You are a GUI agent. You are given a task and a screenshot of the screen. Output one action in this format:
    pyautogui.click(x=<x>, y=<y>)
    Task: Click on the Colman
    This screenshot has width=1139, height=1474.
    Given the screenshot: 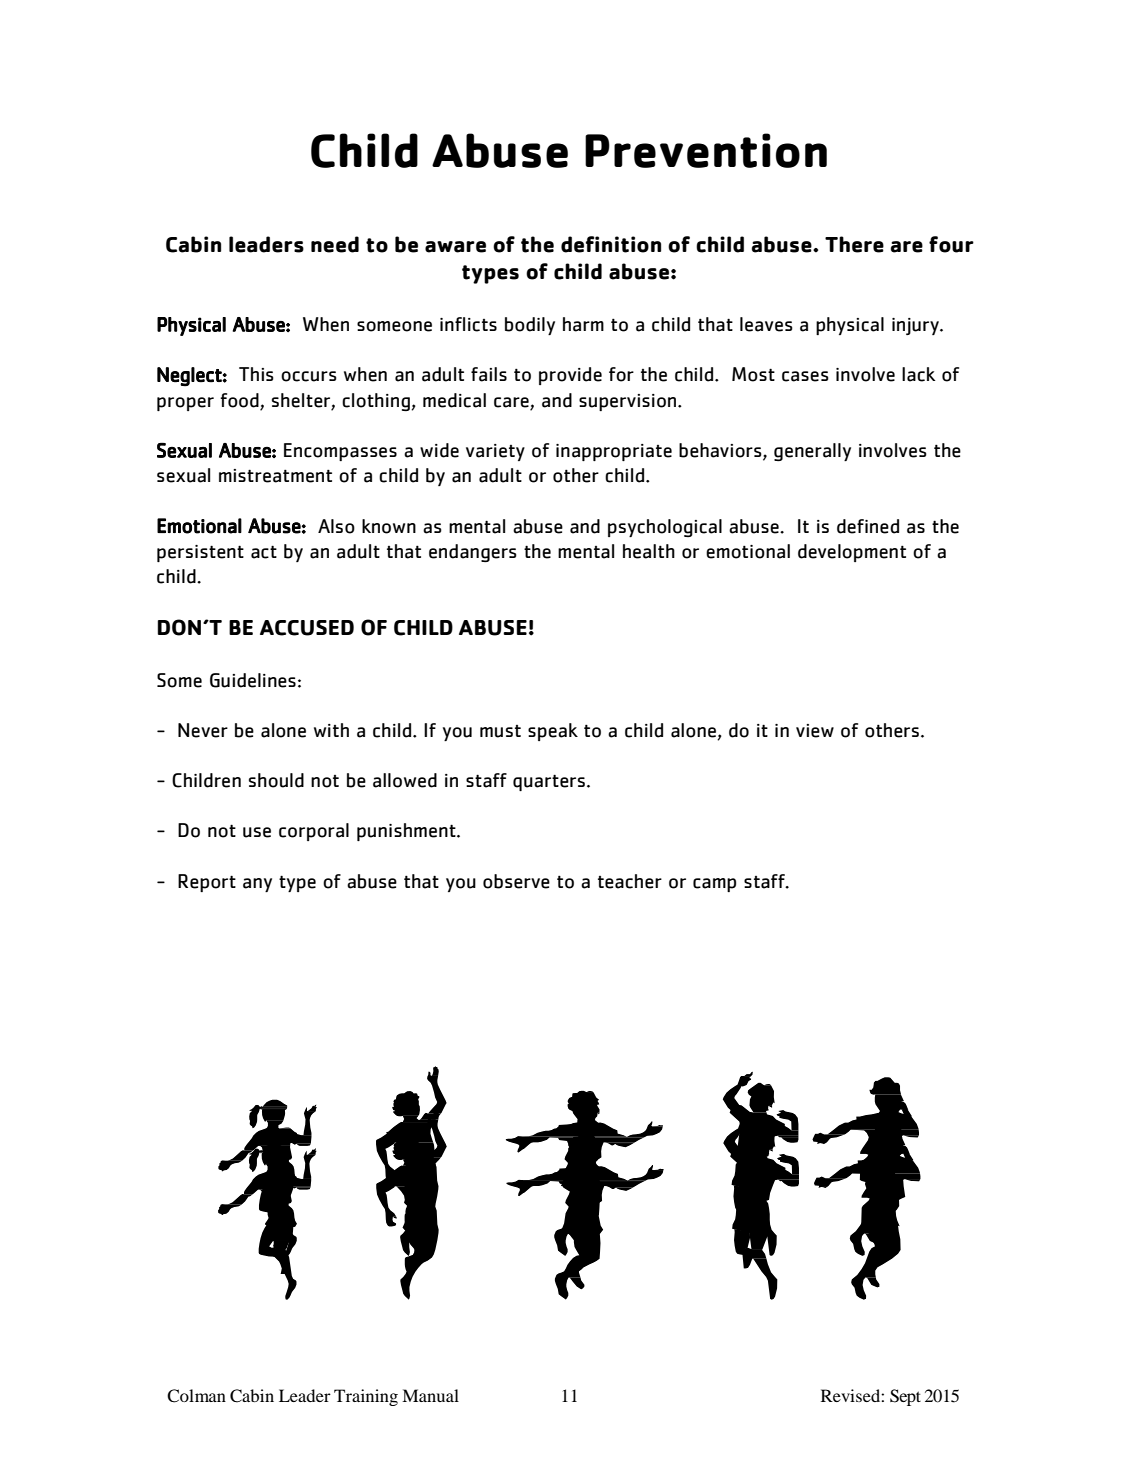 What is the action you would take?
    pyautogui.click(x=196, y=1396)
